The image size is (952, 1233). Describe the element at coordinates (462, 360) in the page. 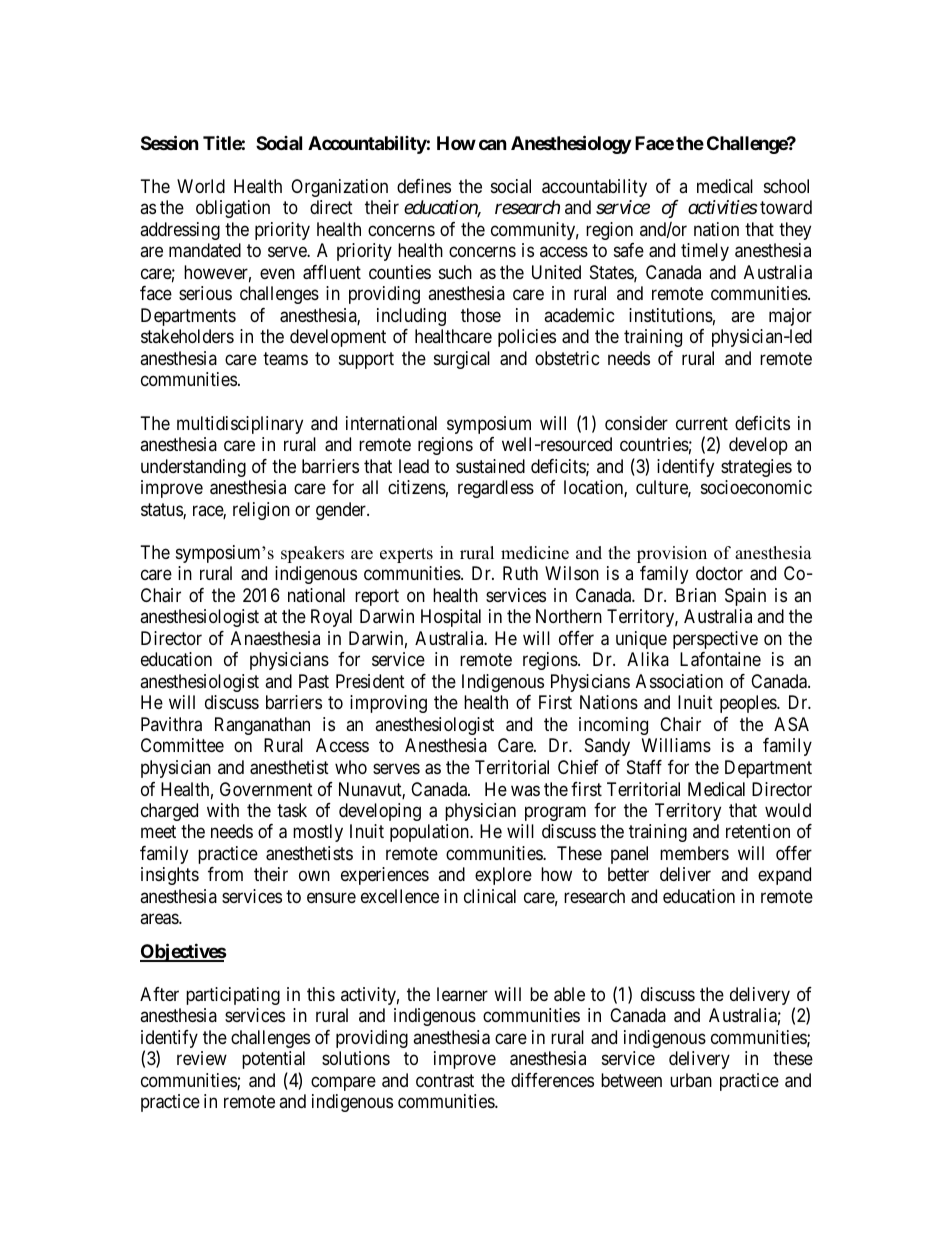

I see `surgical` at that location.
